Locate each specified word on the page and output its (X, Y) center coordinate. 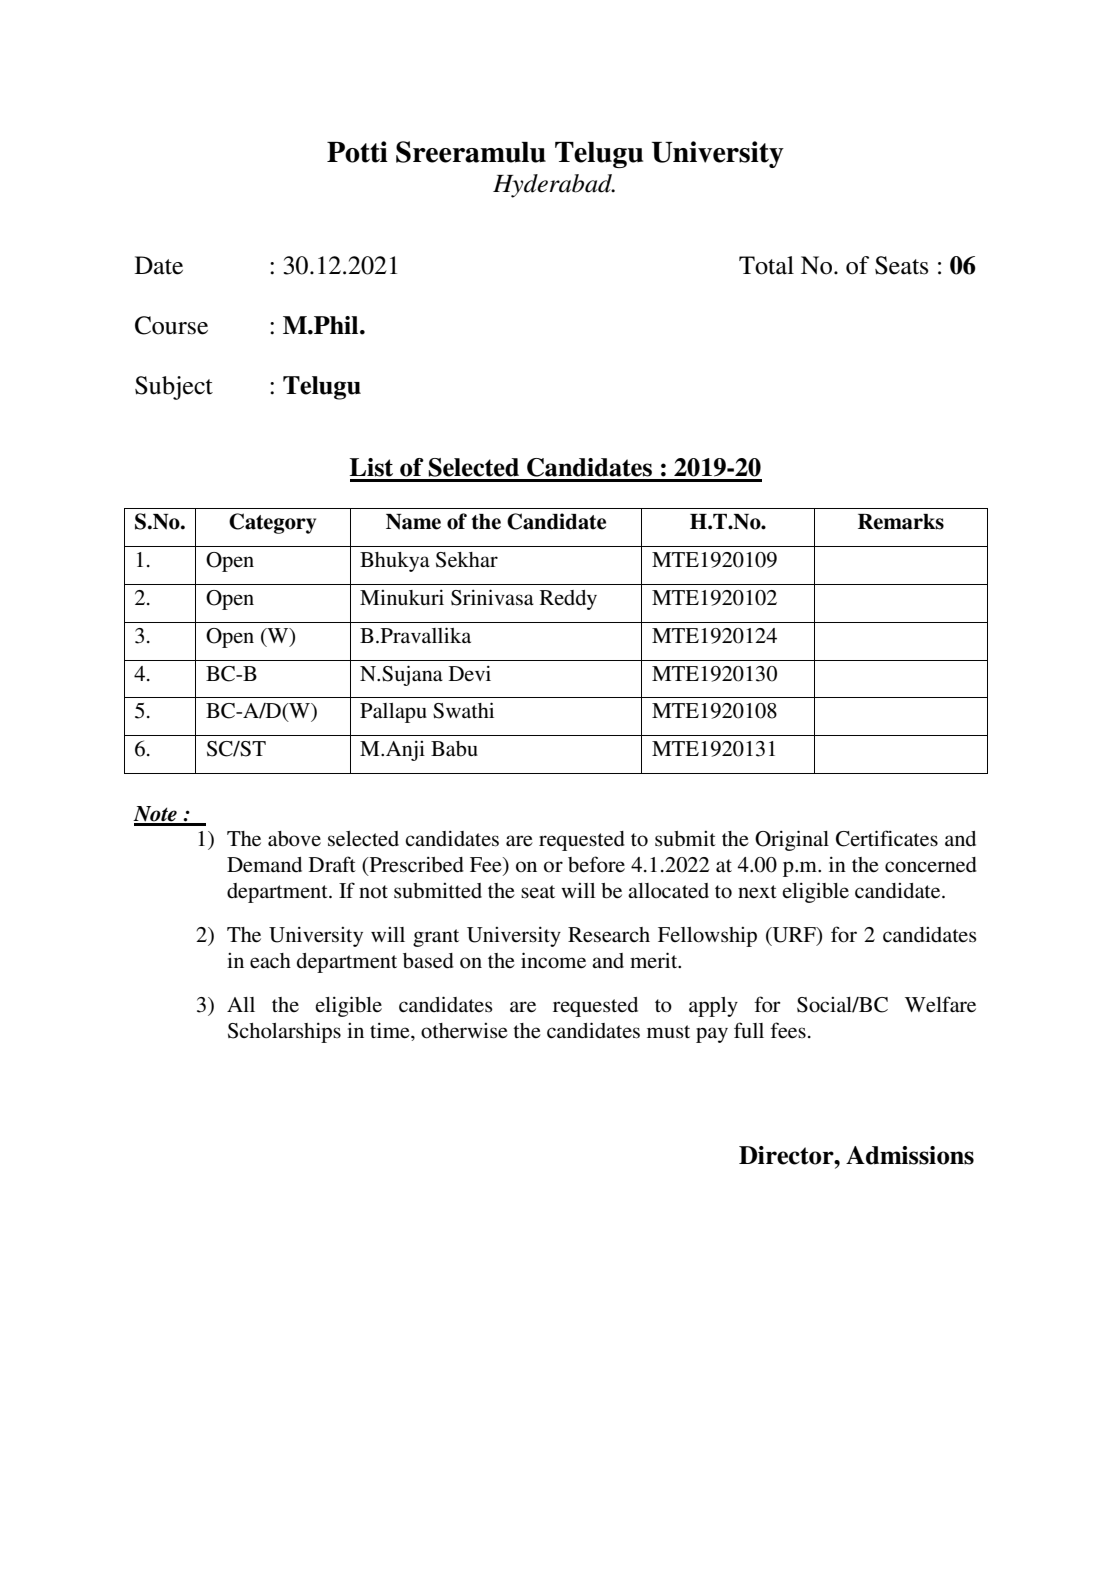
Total (766, 265)
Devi (470, 673)
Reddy (568, 600)
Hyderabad (553, 186)
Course (171, 325)
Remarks (901, 522)
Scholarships (284, 1032)
